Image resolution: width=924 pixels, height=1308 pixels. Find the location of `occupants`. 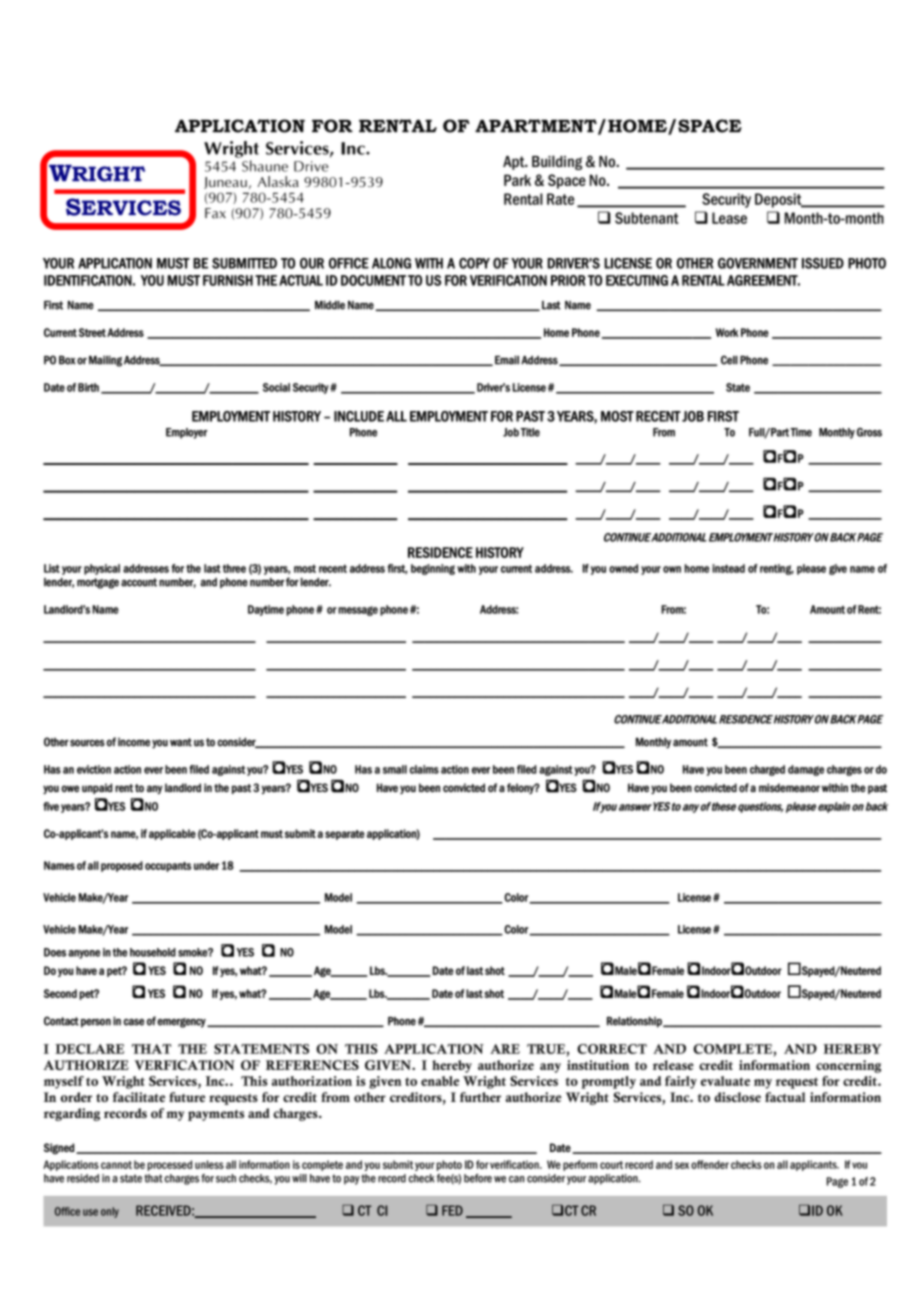

occupants is located at coordinates (168, 867).
